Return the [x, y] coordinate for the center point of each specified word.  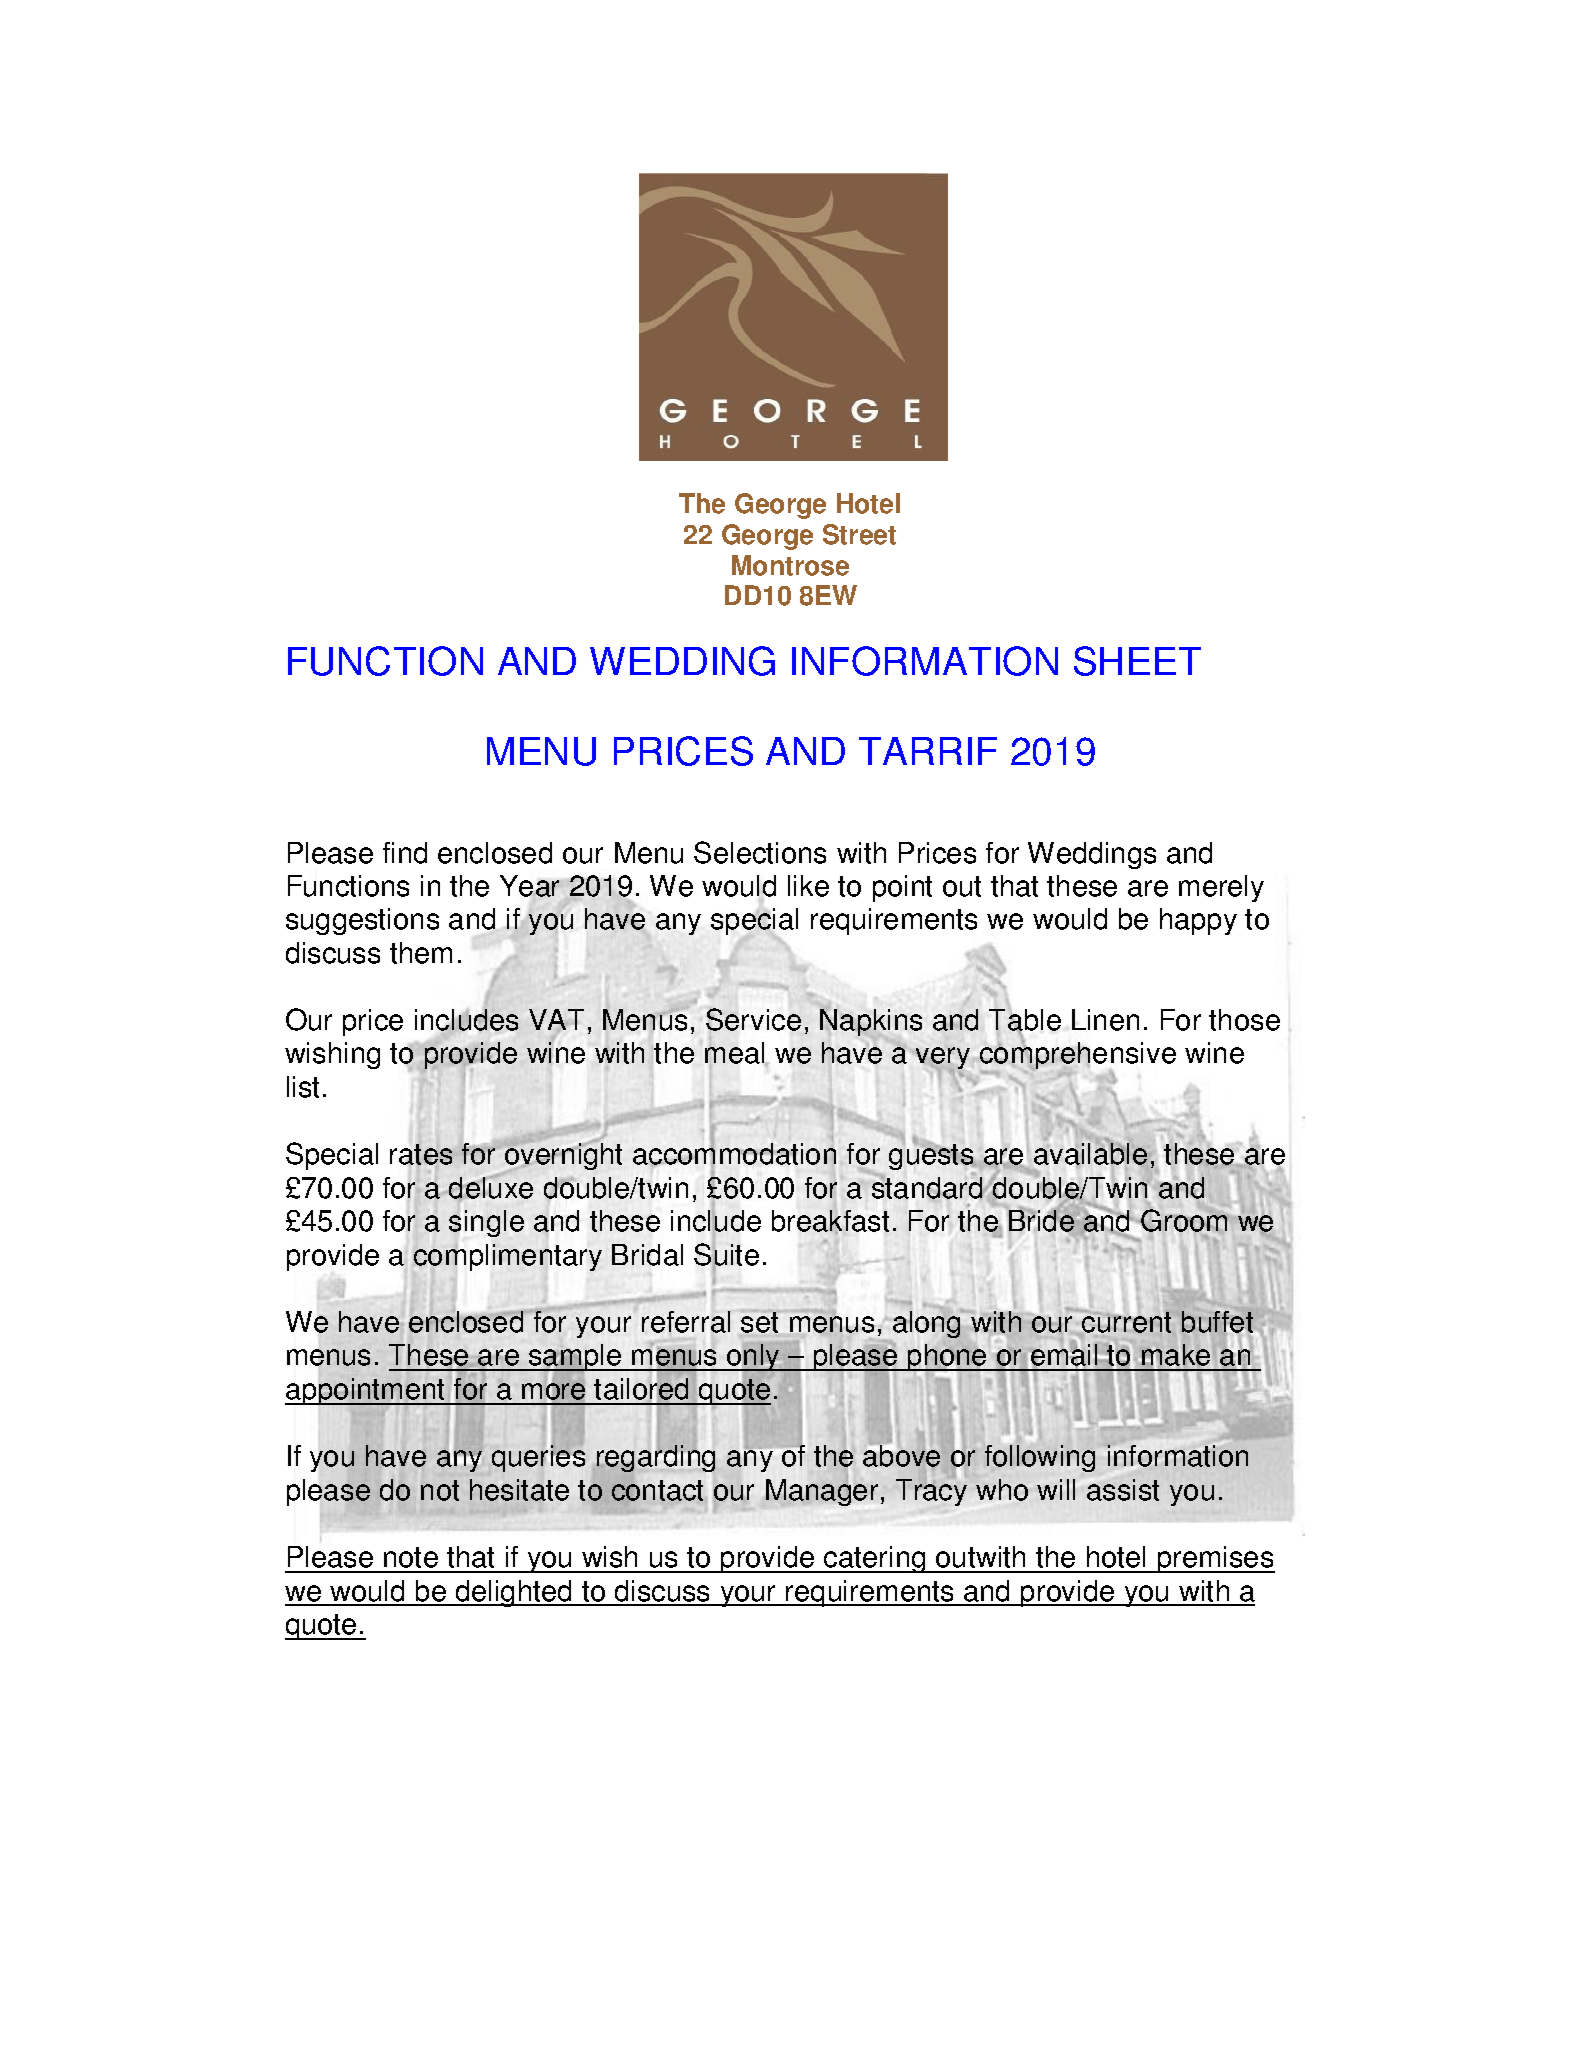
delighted [514, 1593]
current [1126, 1322]
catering [875, 1559]
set [759, 1322]
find [405, 853]
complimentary [508, 1257]
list [303, 1087]
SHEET [1137, 661]
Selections [760, 852]
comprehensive [1078, 1056]
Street [859, 534]
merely [1221, 888]
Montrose [790, 565]
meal [736, 1054]
